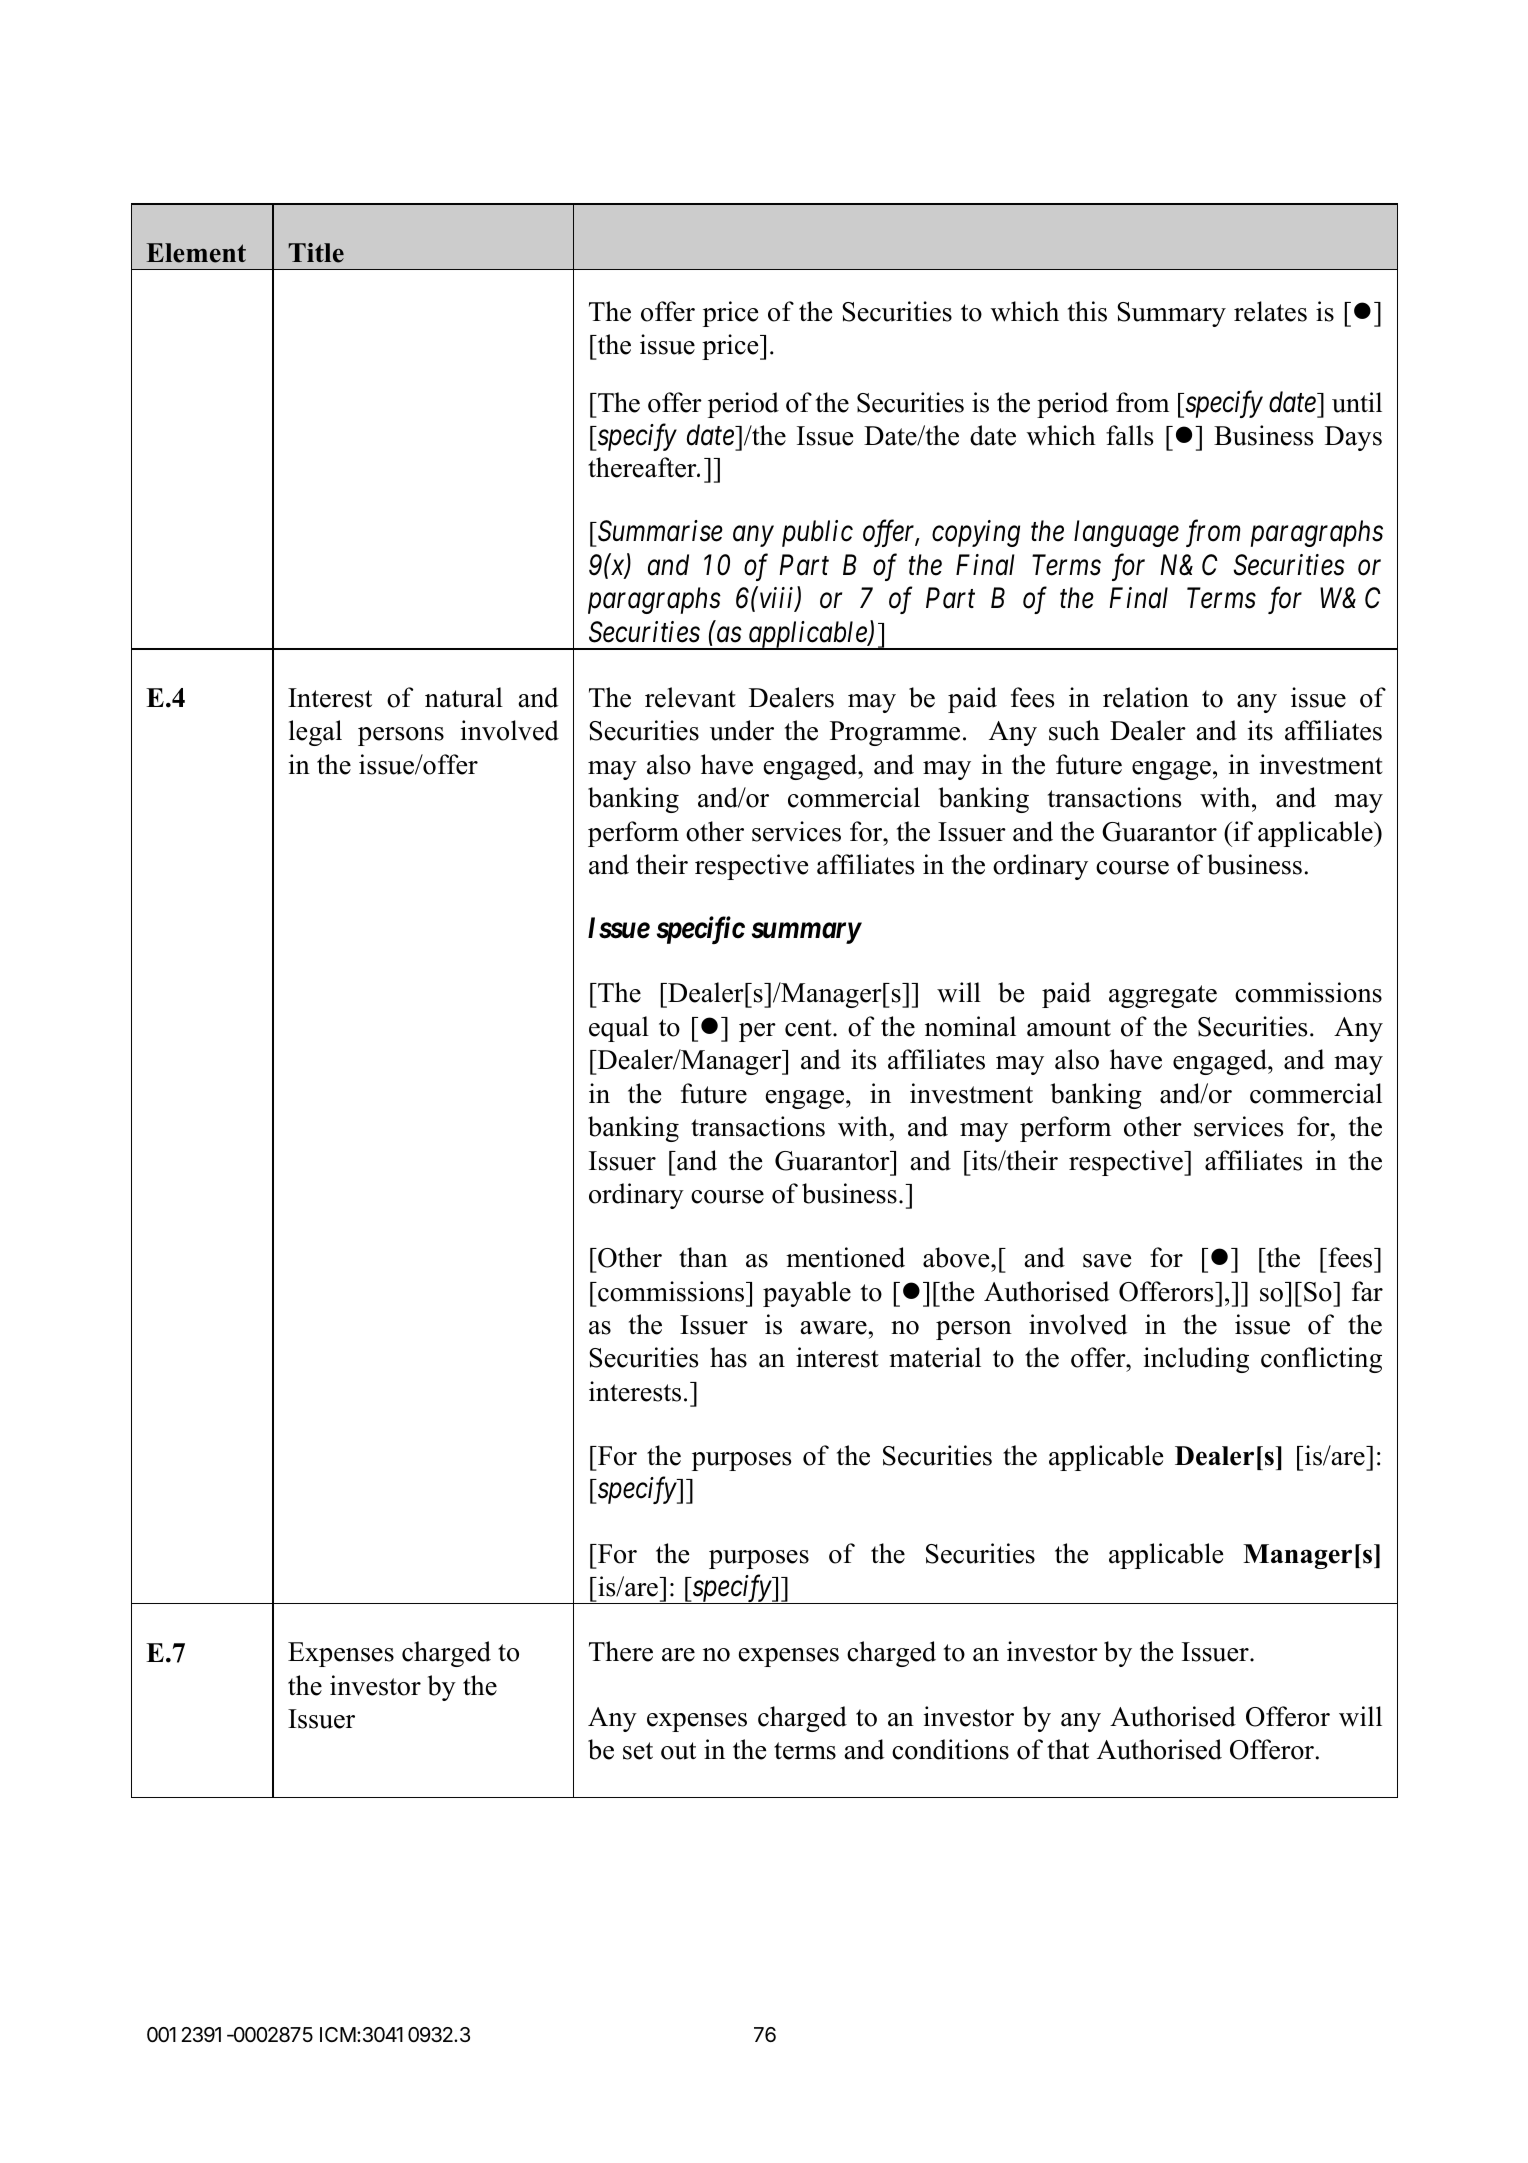 This screenshot has width=1528, height=2163. What do you see at coordinates (678, 1751) in the screenshot?
I see `out` at bounding box center [678, 1751].
